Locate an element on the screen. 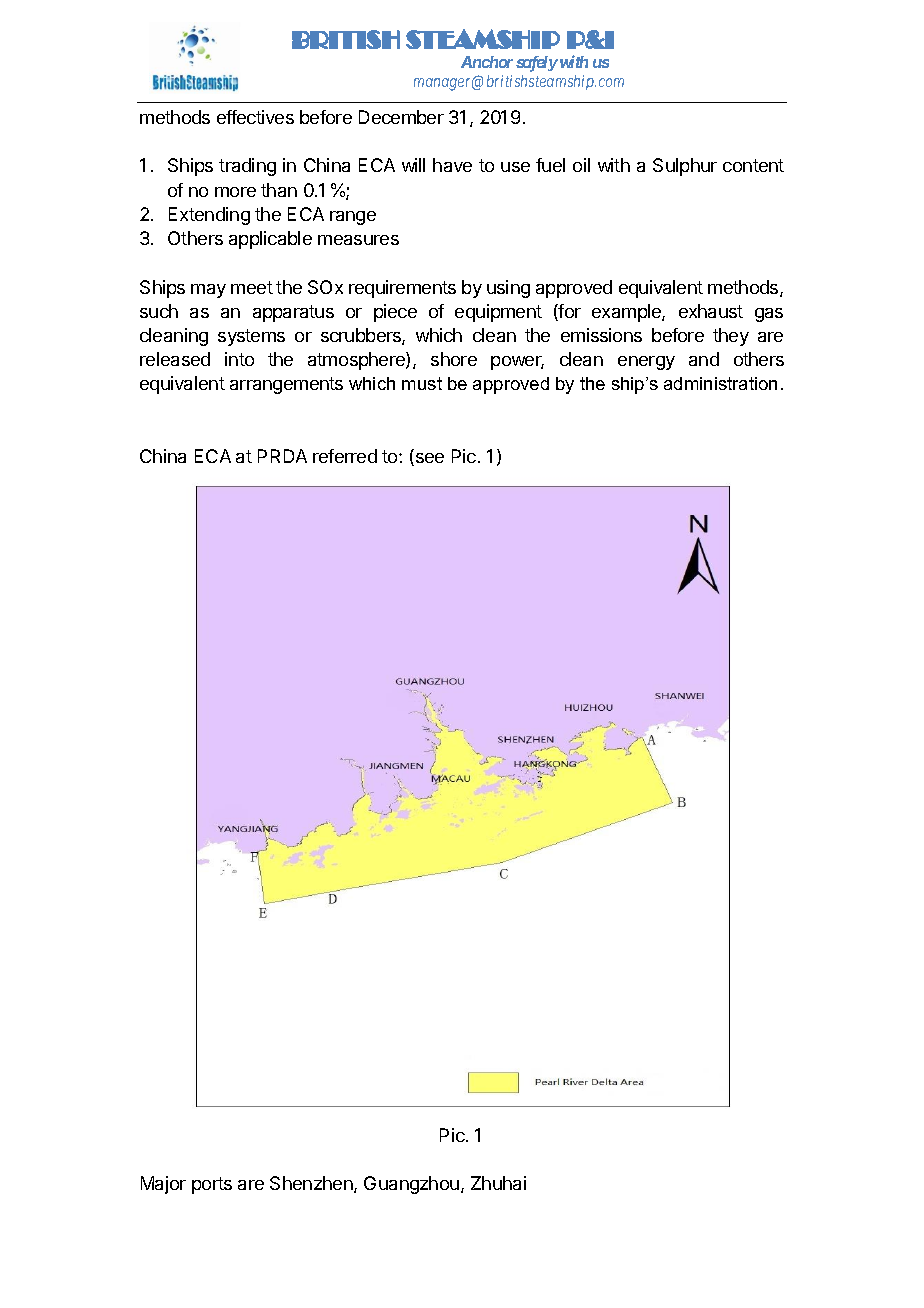 The width and height of the screenshot is (924, 1308). into is located at coordinates (239, 359).
